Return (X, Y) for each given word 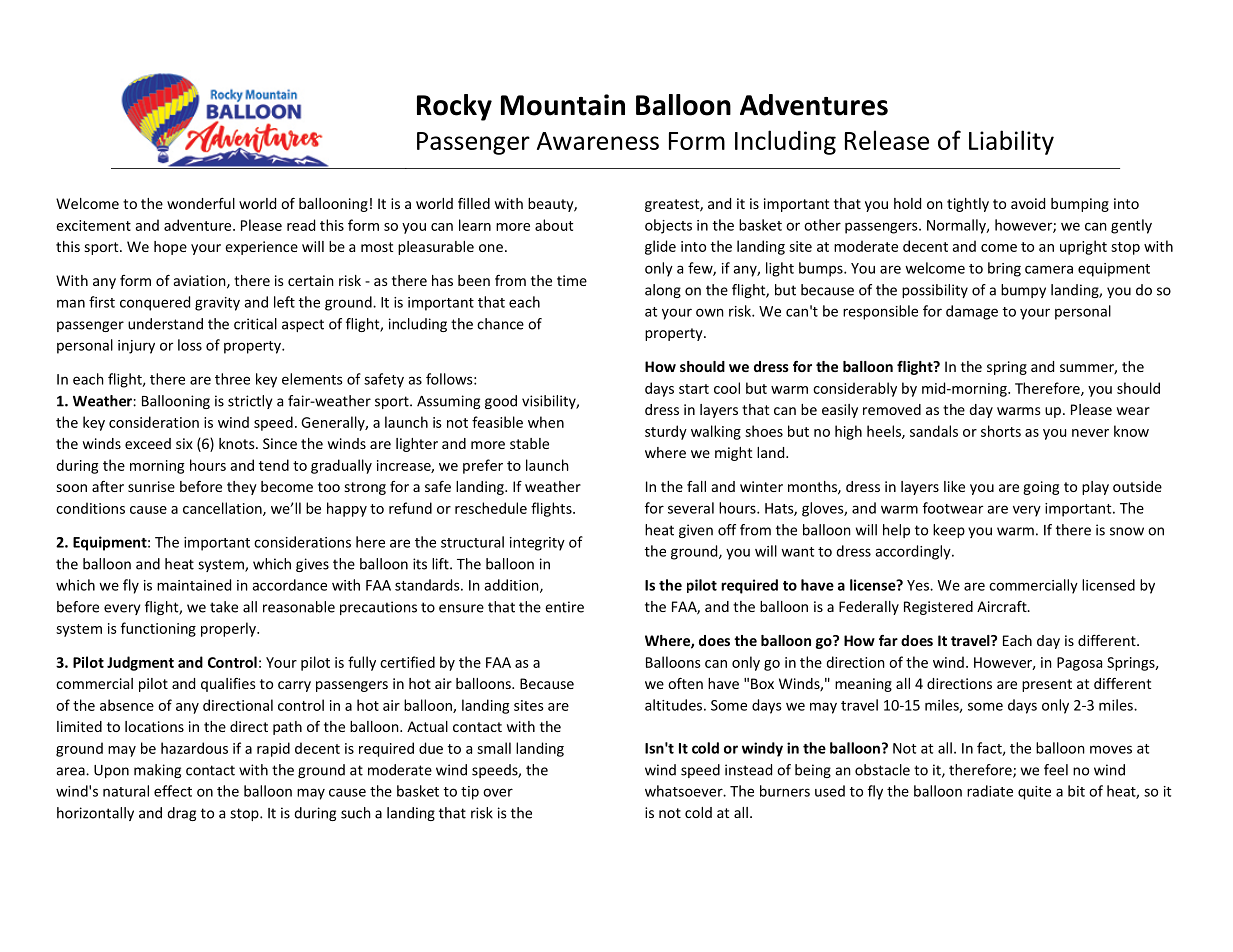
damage (972, 312)
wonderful (201, 203)
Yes (919, 585)
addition (512, 586)
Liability (1011, 142)
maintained (194, 585)
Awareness (598, 141)
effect (173, 791)
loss (190, 345)
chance (500, 324)
